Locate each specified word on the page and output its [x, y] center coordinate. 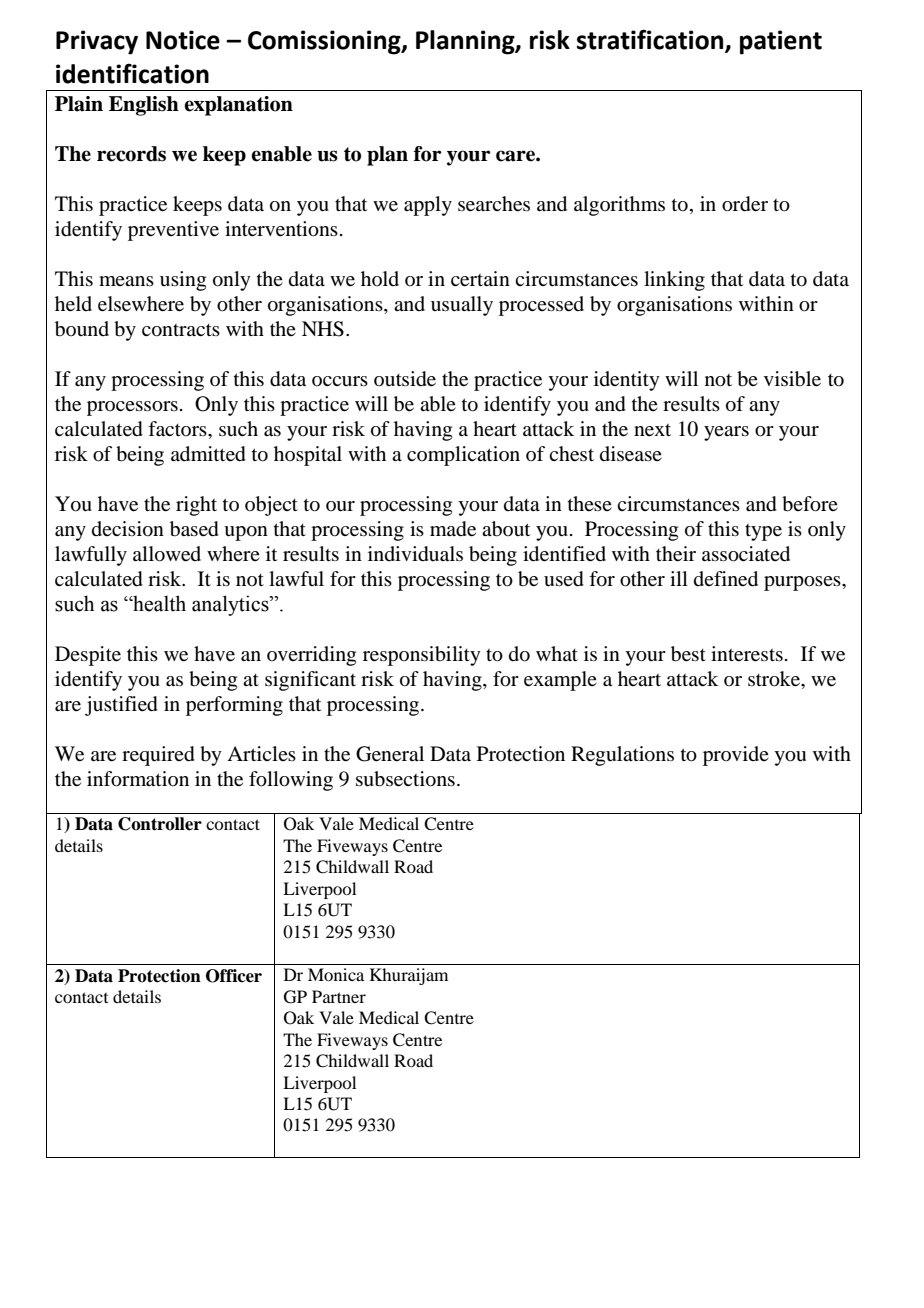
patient [781, 42]
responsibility [422, 656]
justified [121, 706]
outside [405, 379]
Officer [234, 976]
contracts [181, 330]
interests [747, 654]
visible [792, 379]
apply [428, 206]
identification [132, 73]
